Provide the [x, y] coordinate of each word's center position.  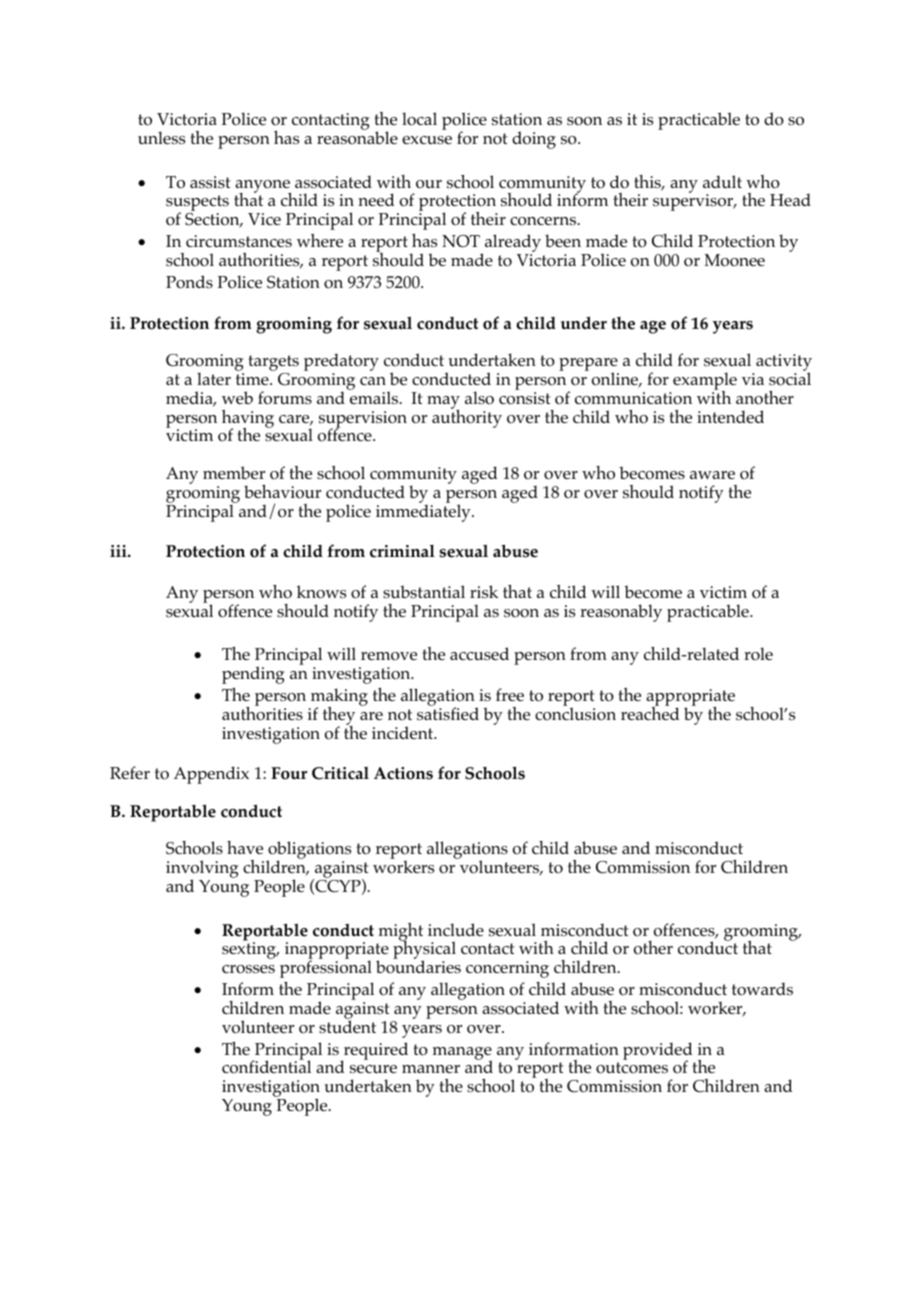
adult [722, 181]
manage [462, 1054]
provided [658, 1052]
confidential [266, 1066]
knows [321, 592]
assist [210, 182]
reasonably [621, 613]
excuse [427, 140]
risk [484, 592]
